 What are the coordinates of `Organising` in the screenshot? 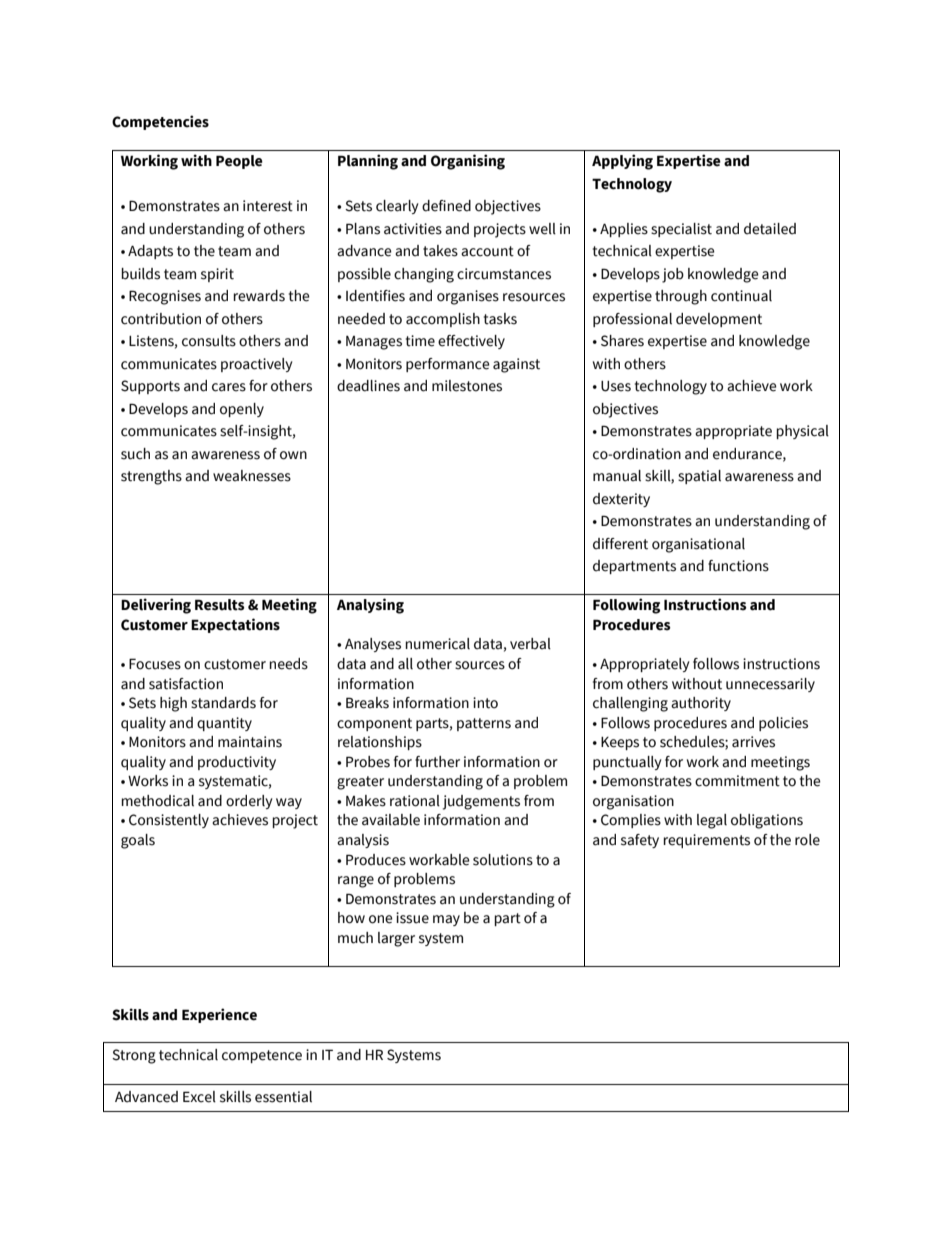 It's located at (468, 162).
